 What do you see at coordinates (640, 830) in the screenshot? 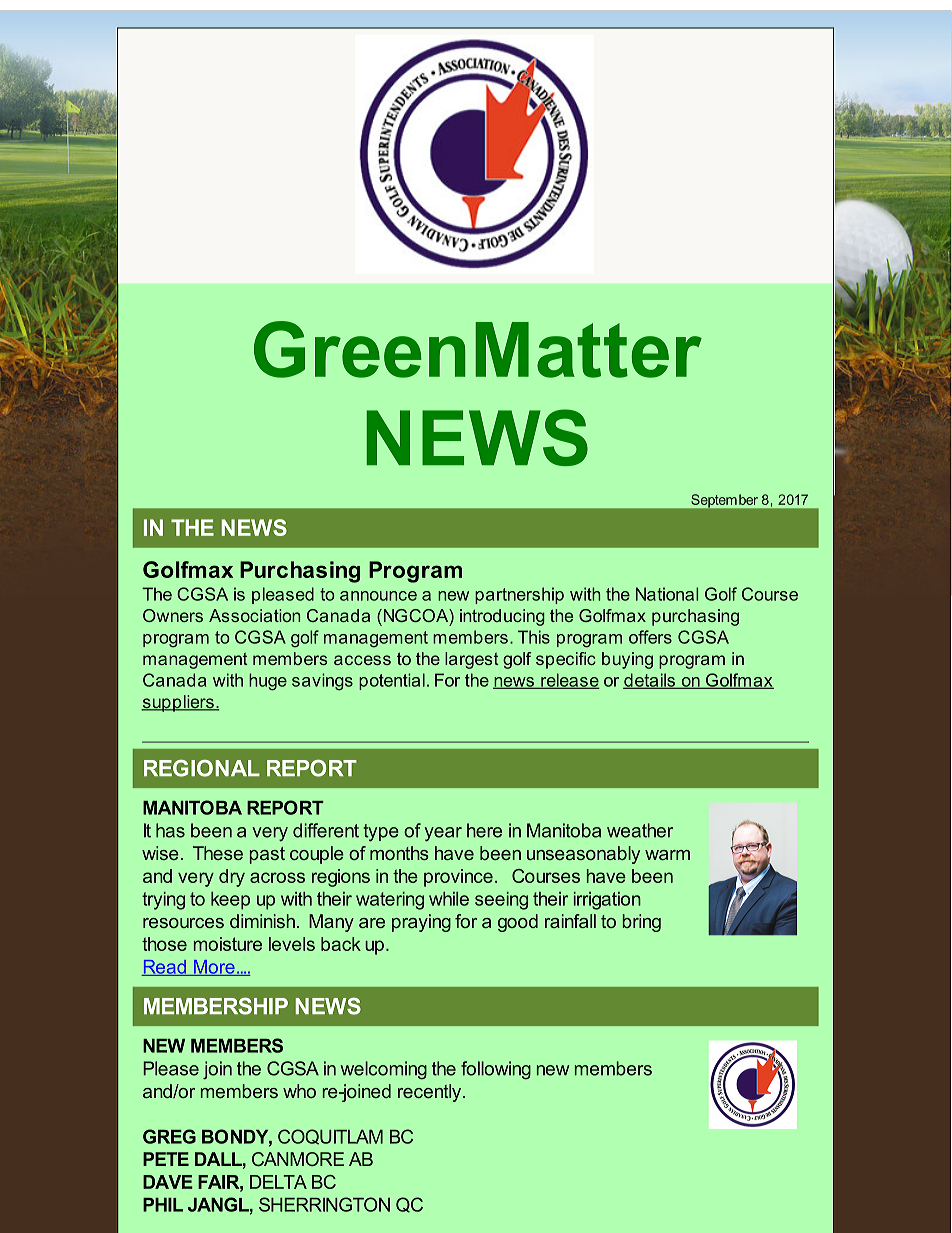
I see `weather` at bounding box center [640, 830].
